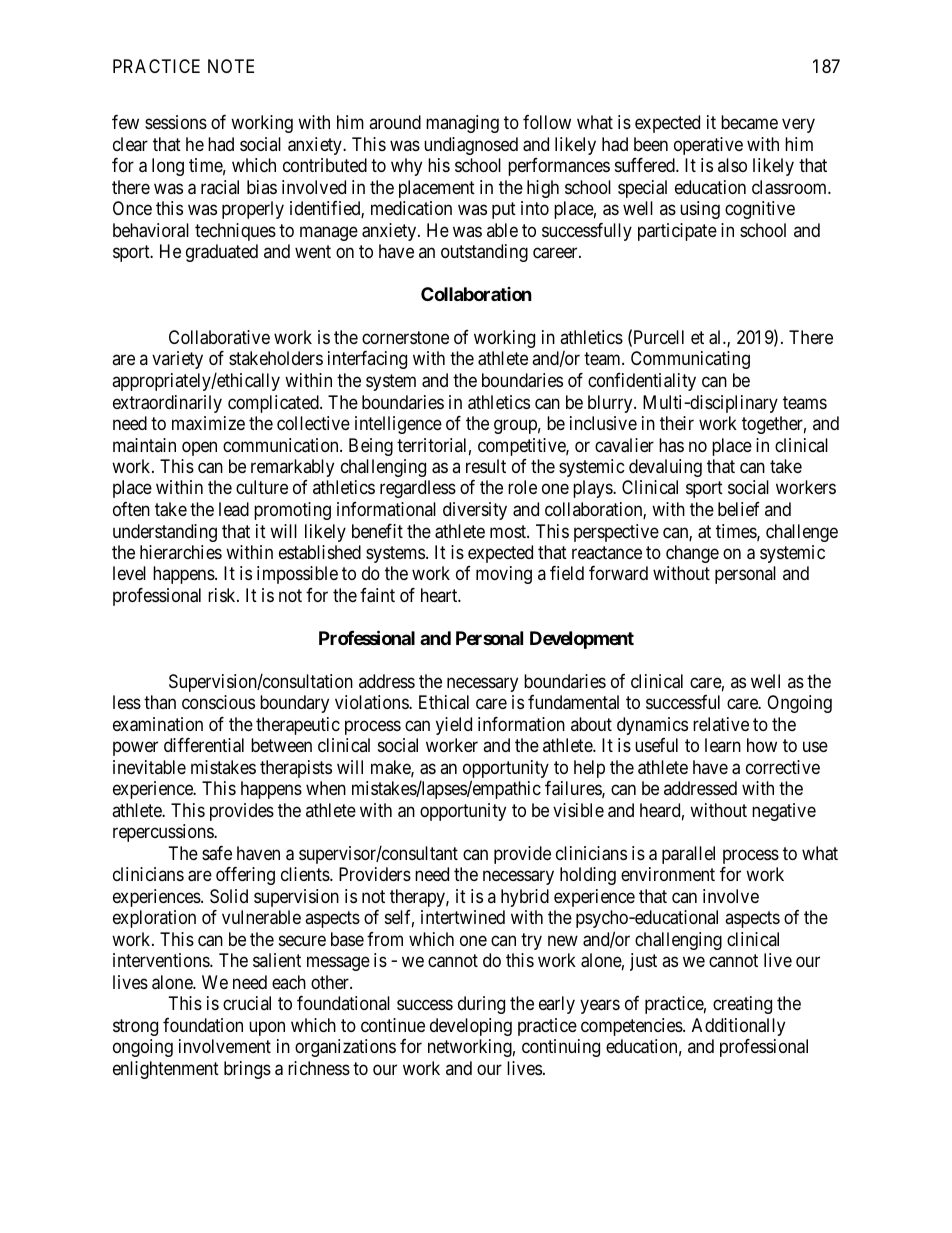 The image size is (952, 1233). Describe the element at coordinates (454, 726) in the image. I see `yield` at that location.
